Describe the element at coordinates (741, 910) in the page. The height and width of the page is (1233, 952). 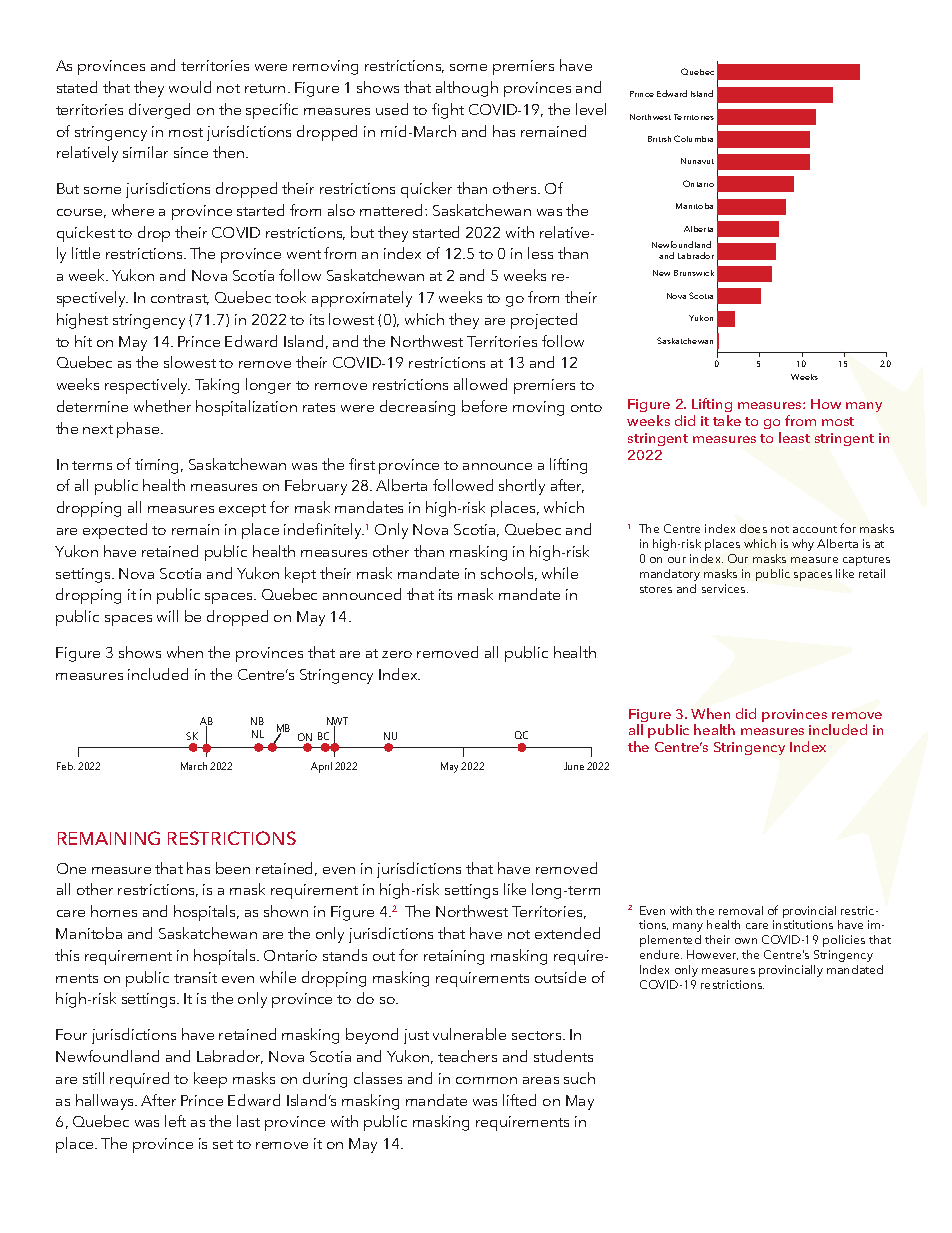
I see `removal` at that location.
